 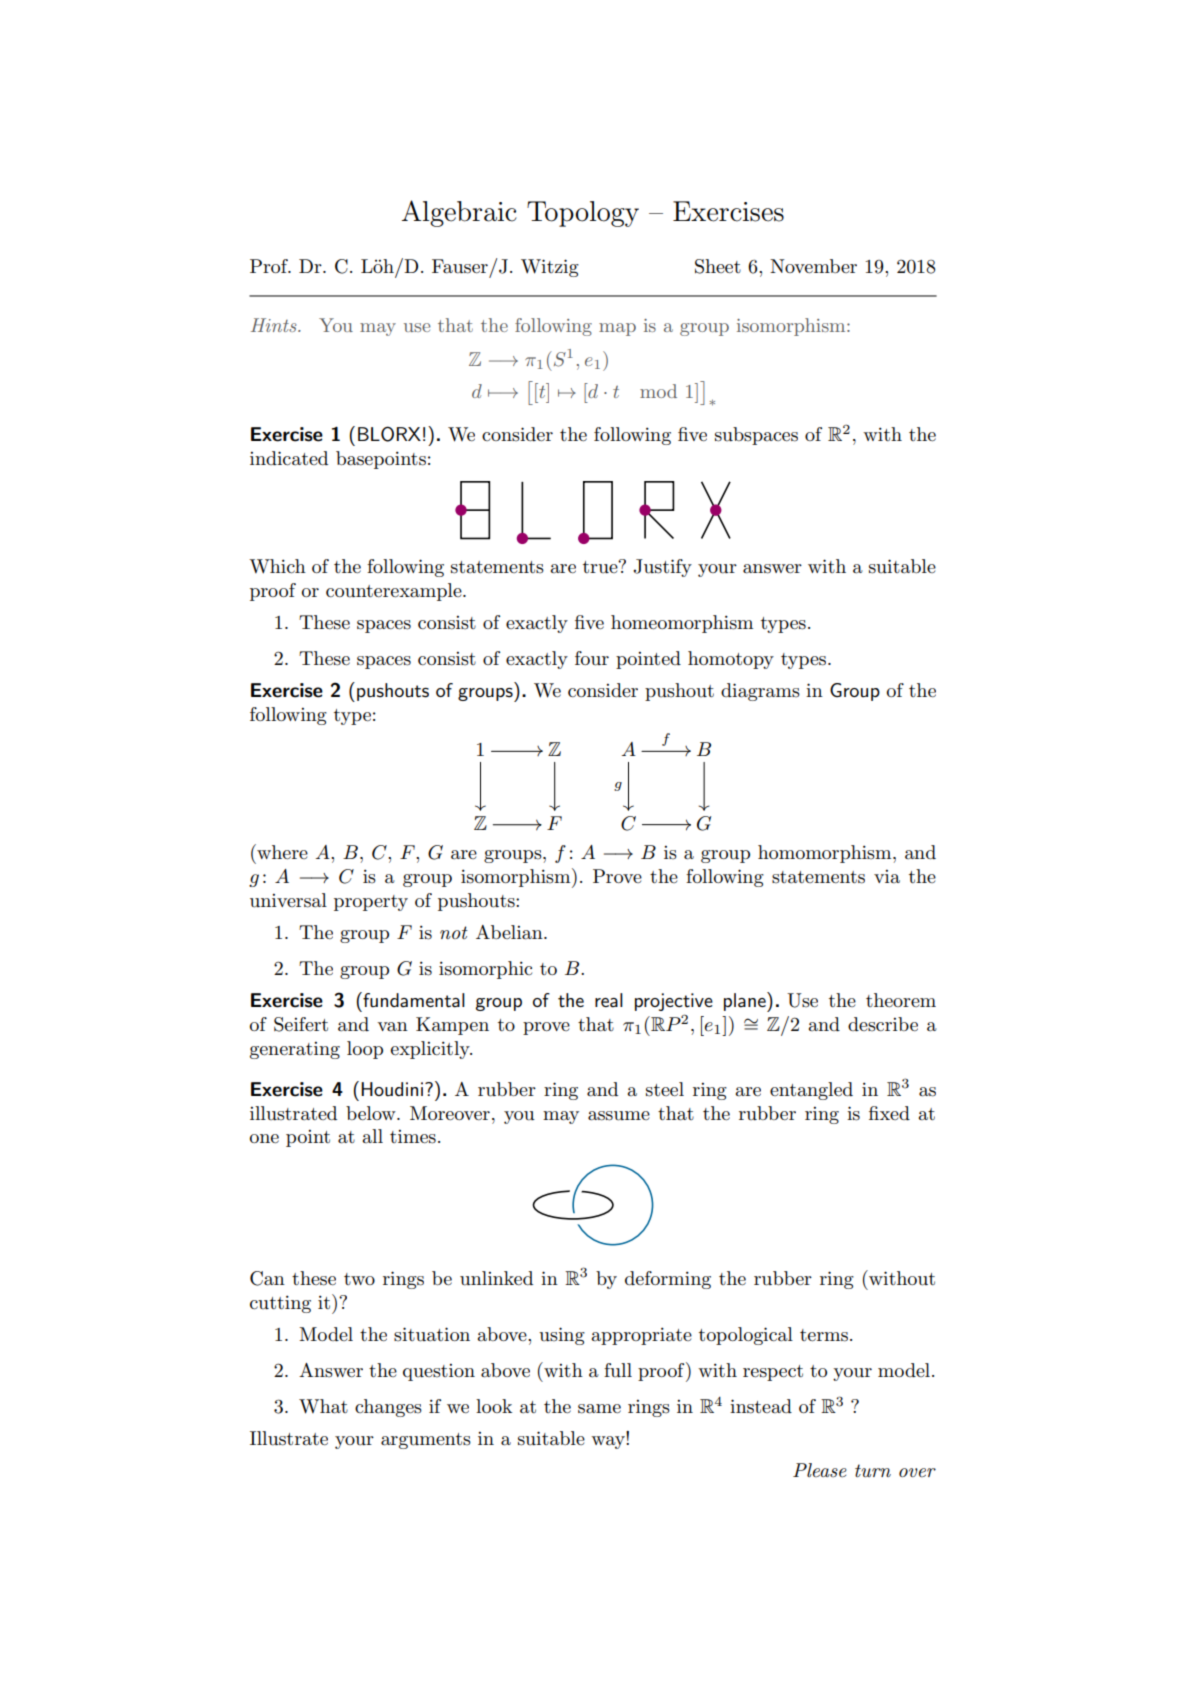 What do you see at coordinates (609, 1442) in the document?
I see `way` at bounding box center [609, 1442].
